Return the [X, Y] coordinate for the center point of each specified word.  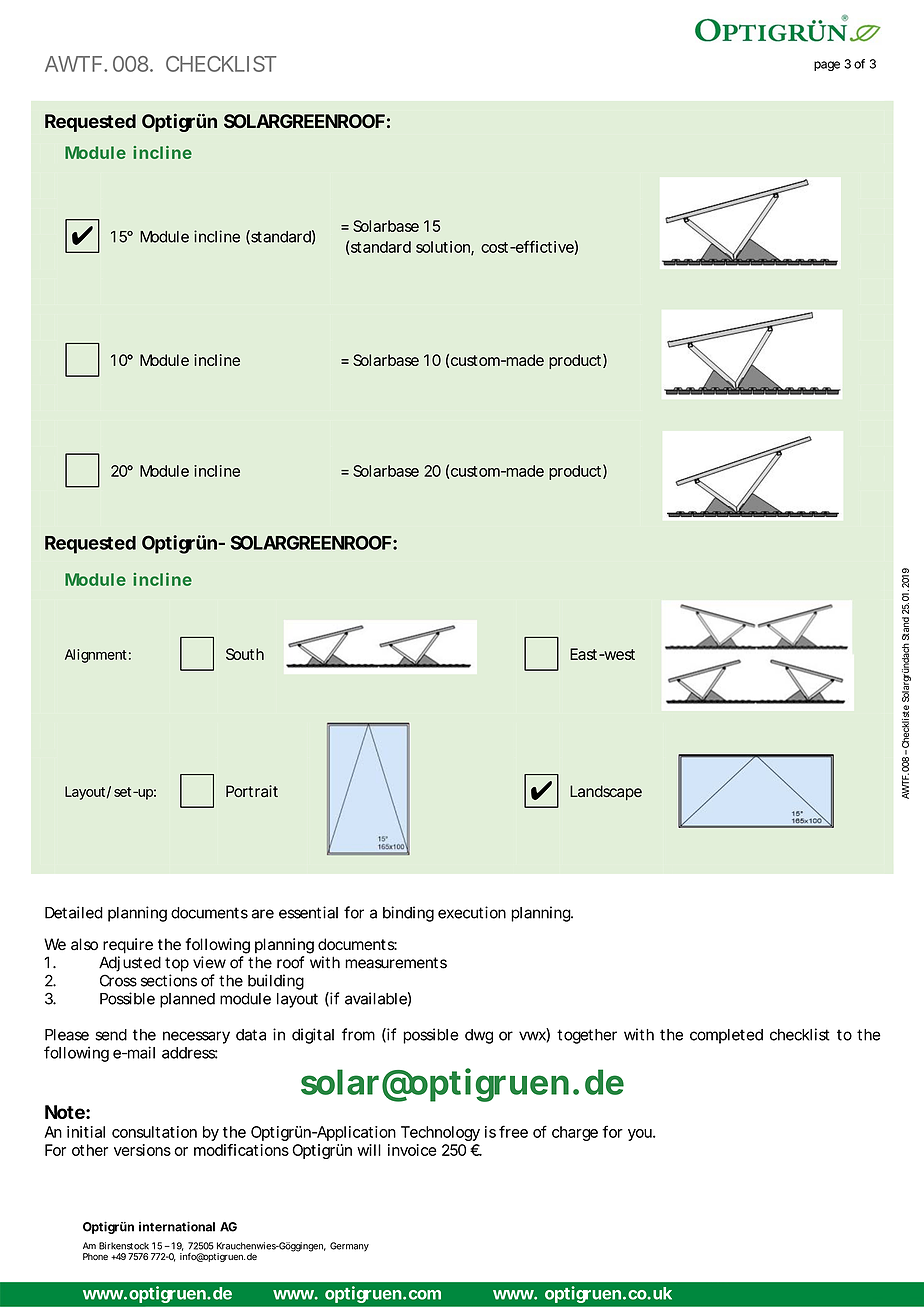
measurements [396, 963]
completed [726, 1036]
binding [408, 914]
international [177, 1226]
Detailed [74, 912]
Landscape [606, 792]
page [827, 66]
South [245, 654]
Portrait [252, 791]
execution [472, 912]
